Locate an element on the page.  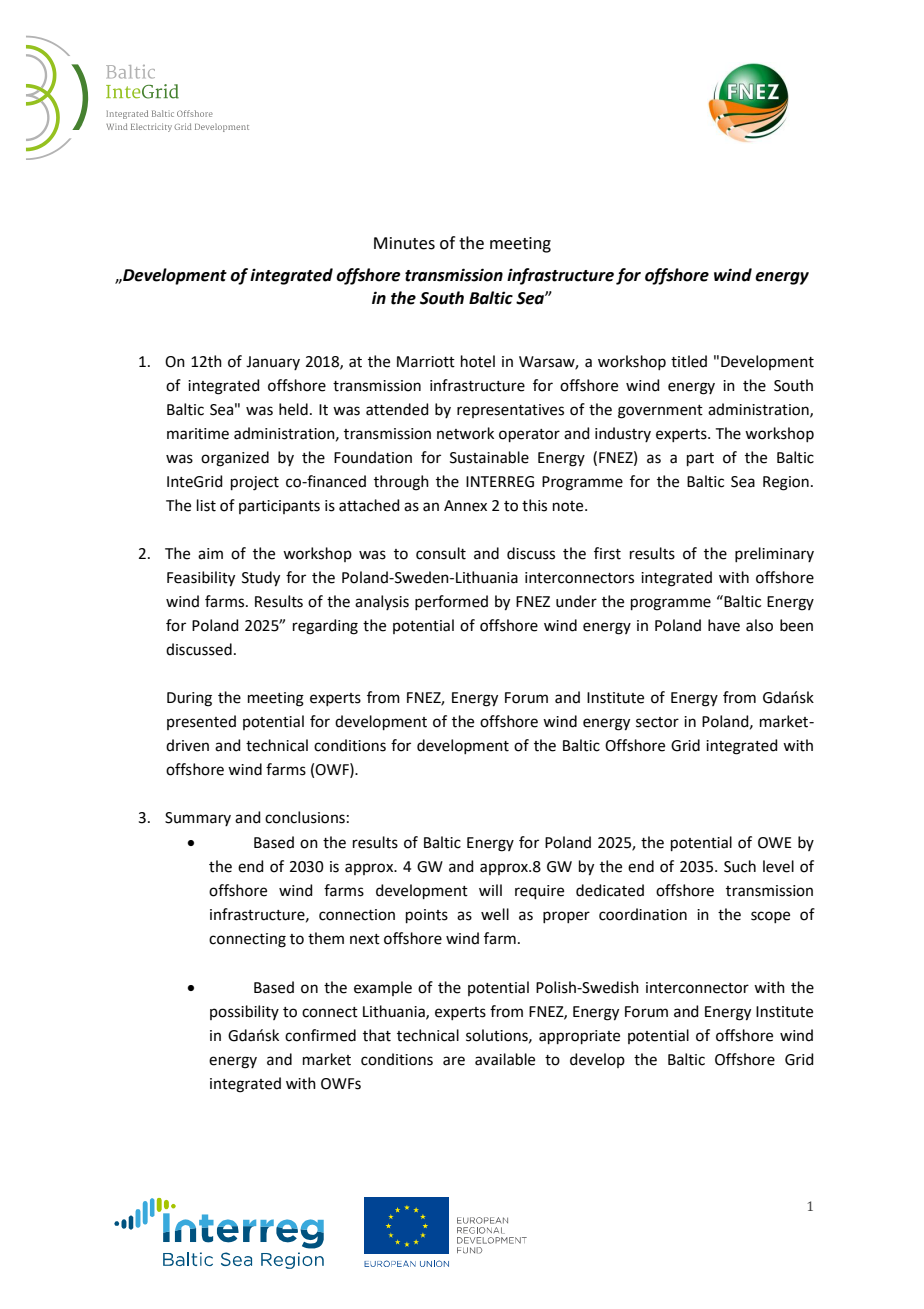
regarding is located at coordinates (325, 627).
